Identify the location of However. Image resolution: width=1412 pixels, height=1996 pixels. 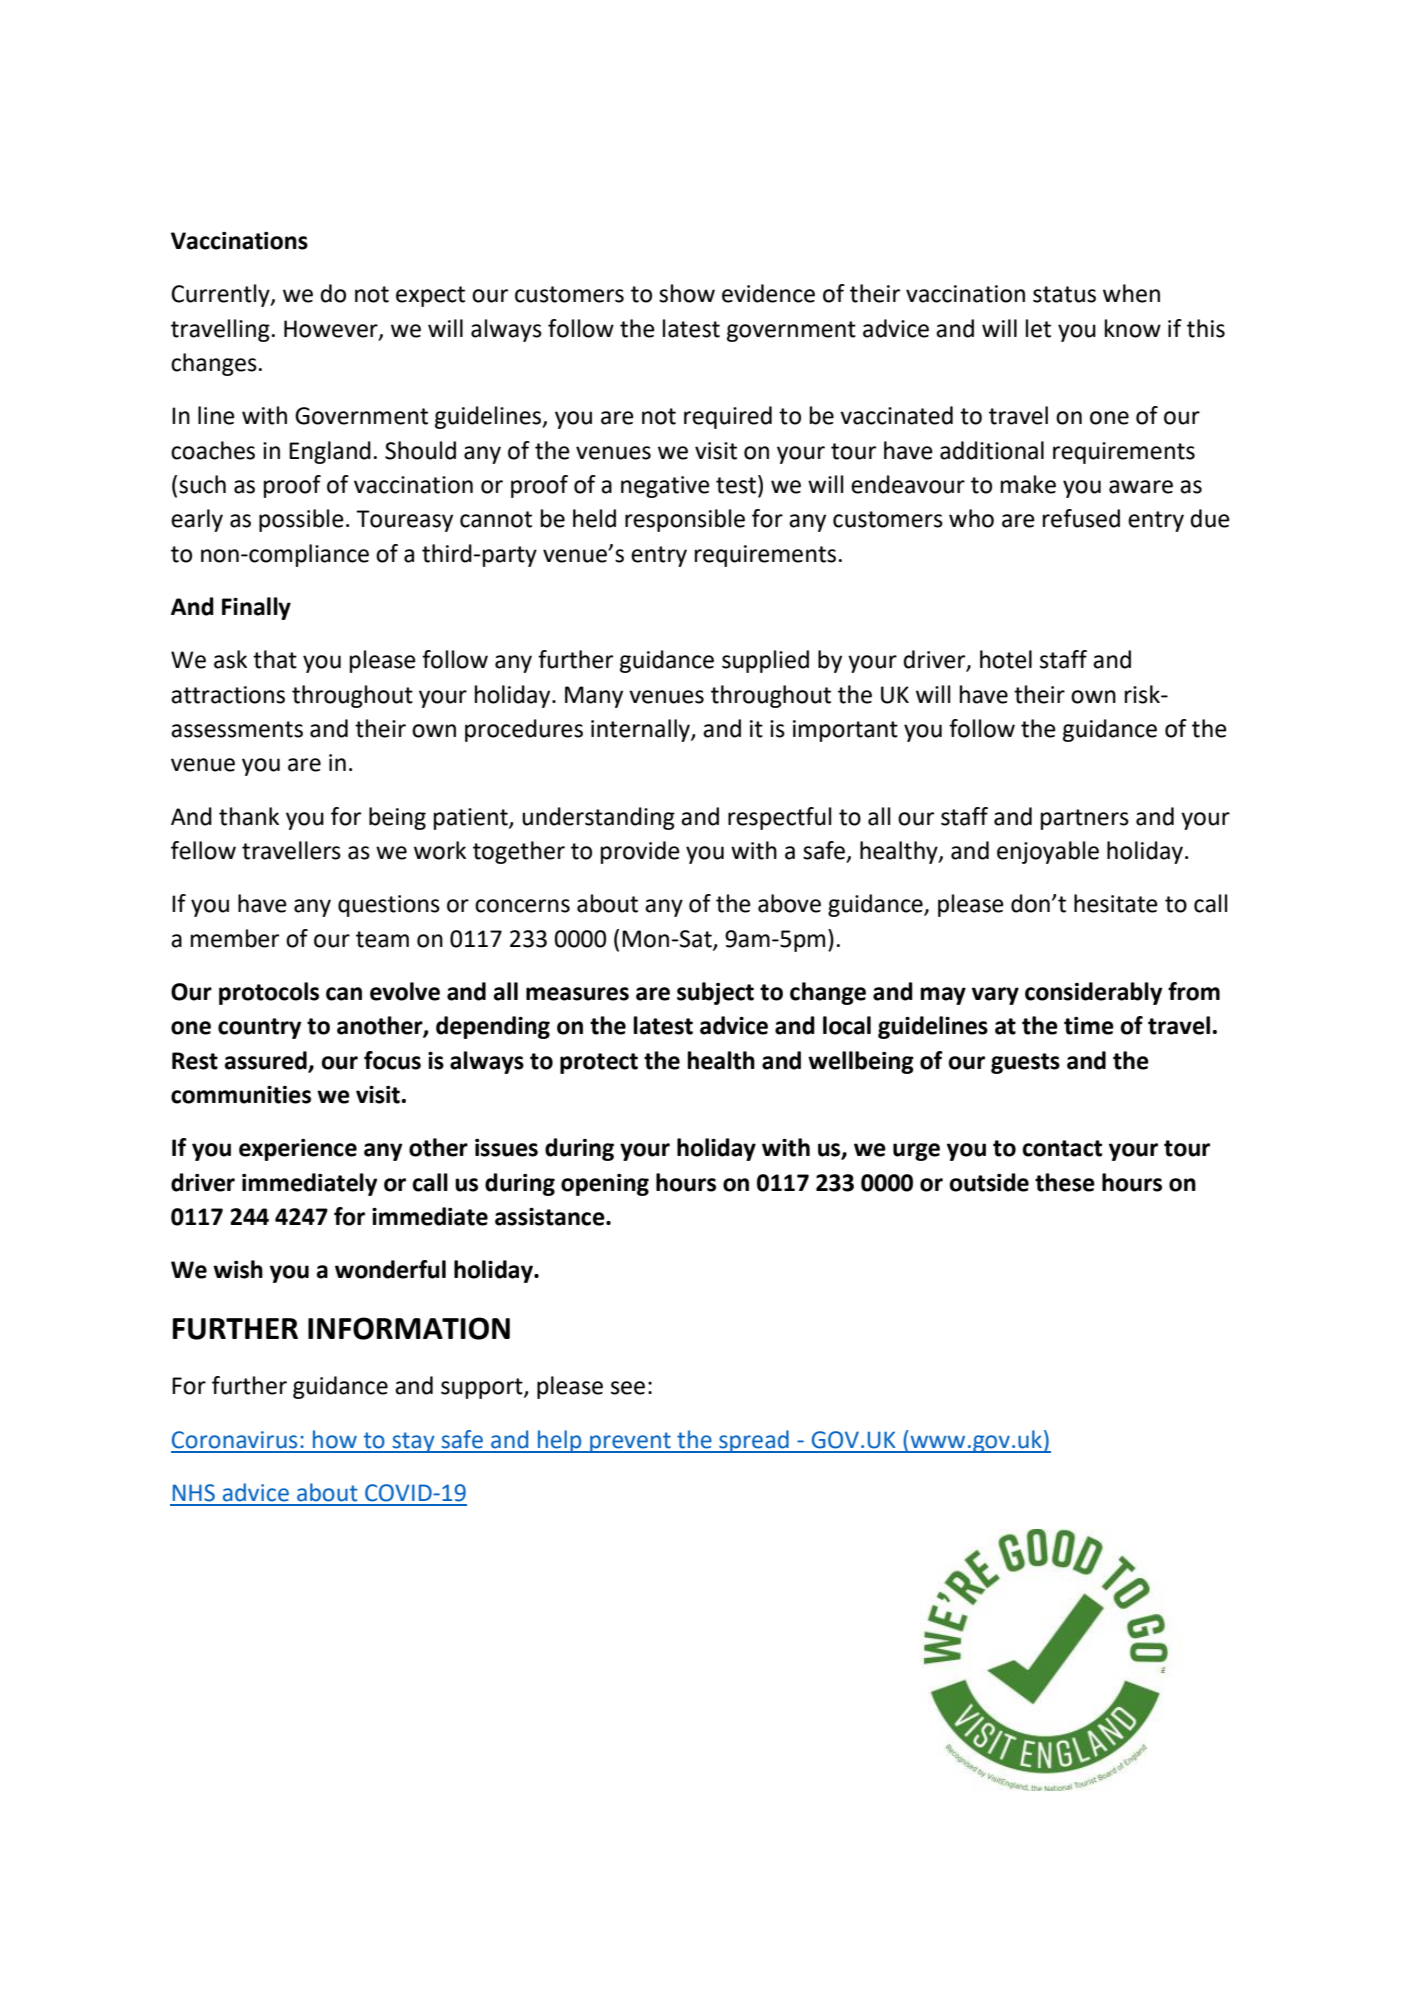
(332, 329).
